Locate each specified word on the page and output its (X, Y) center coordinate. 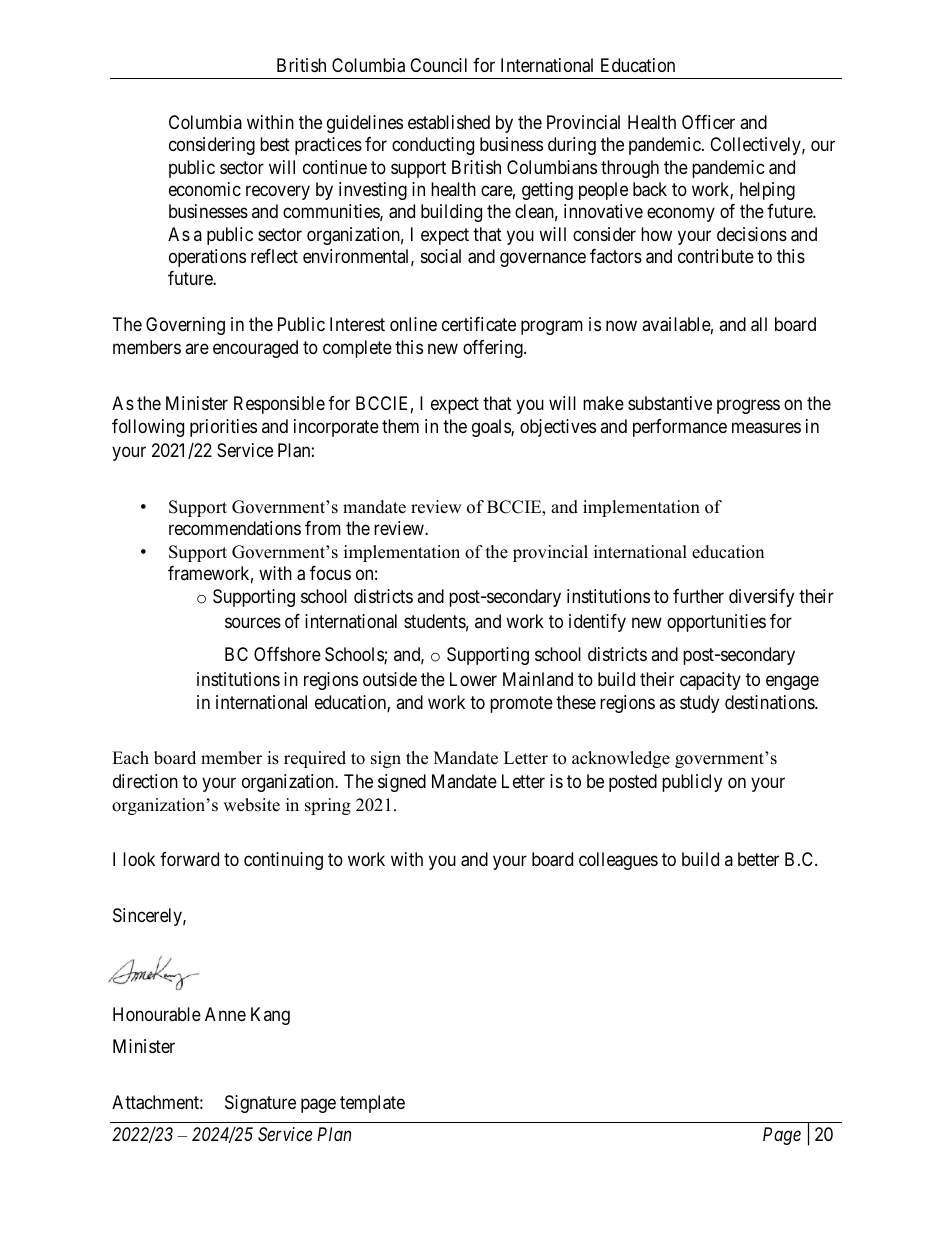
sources (253, 623)
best (275, 144)
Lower (473, 679)
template (372, 1104)
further (698, 596)
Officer (708, 122)
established (449, 122)
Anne (225, 1014)
